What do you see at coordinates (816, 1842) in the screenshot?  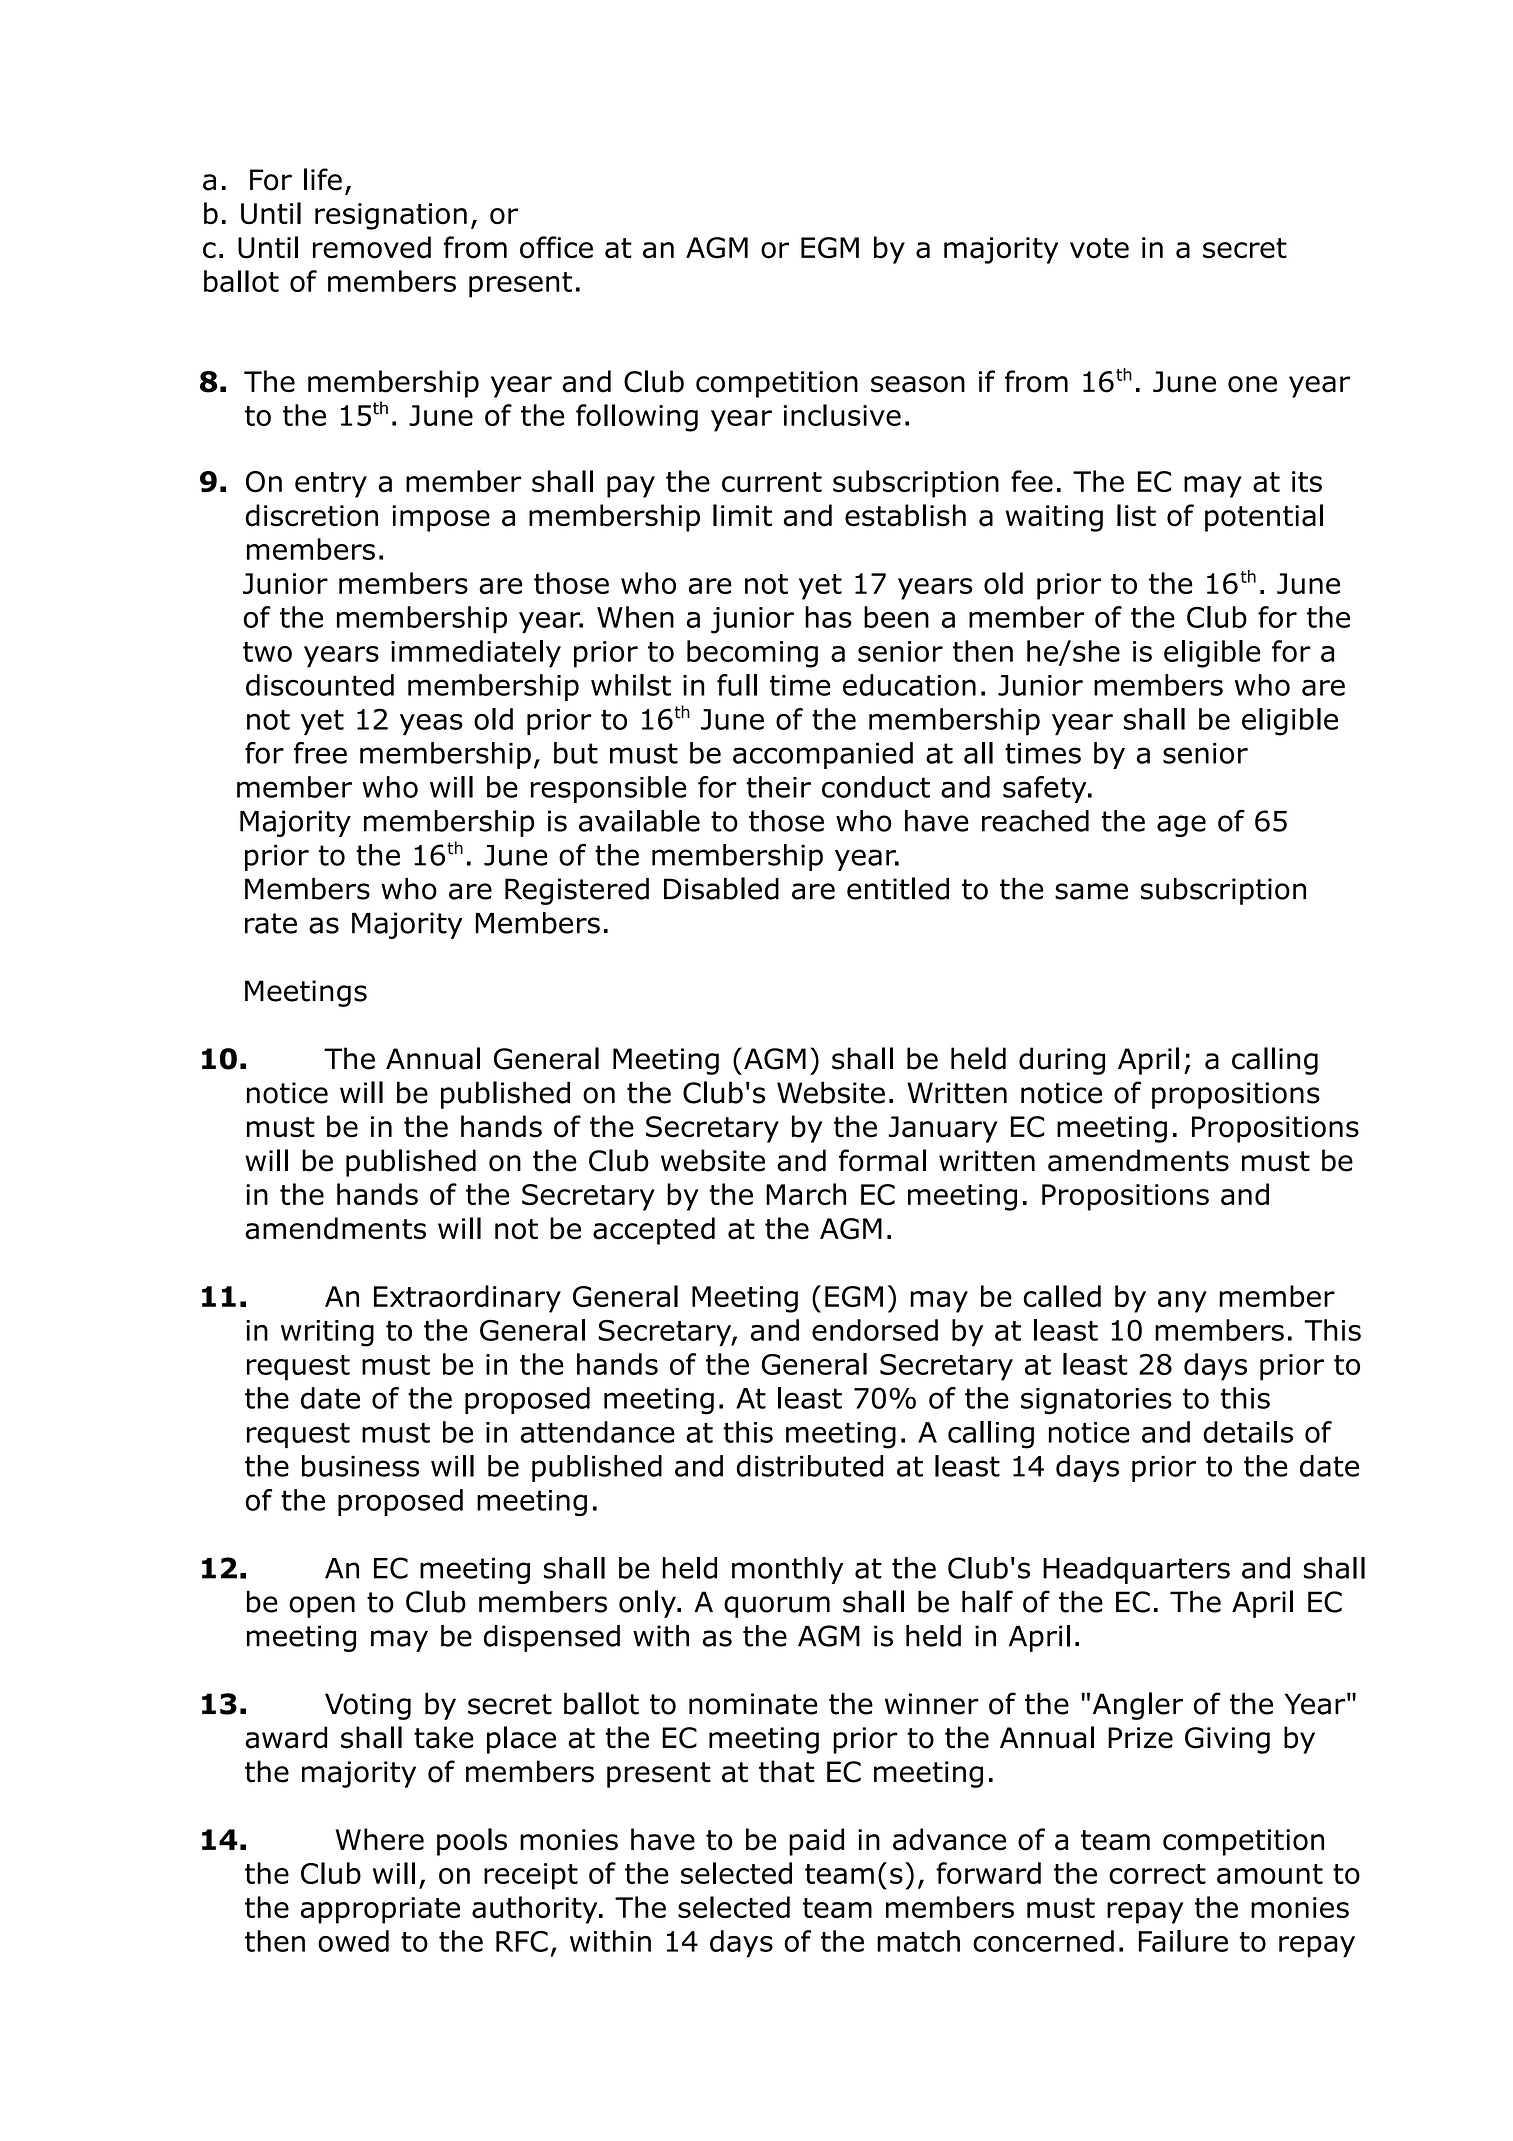 I see `paid` at bounding box center [816, 1842].
